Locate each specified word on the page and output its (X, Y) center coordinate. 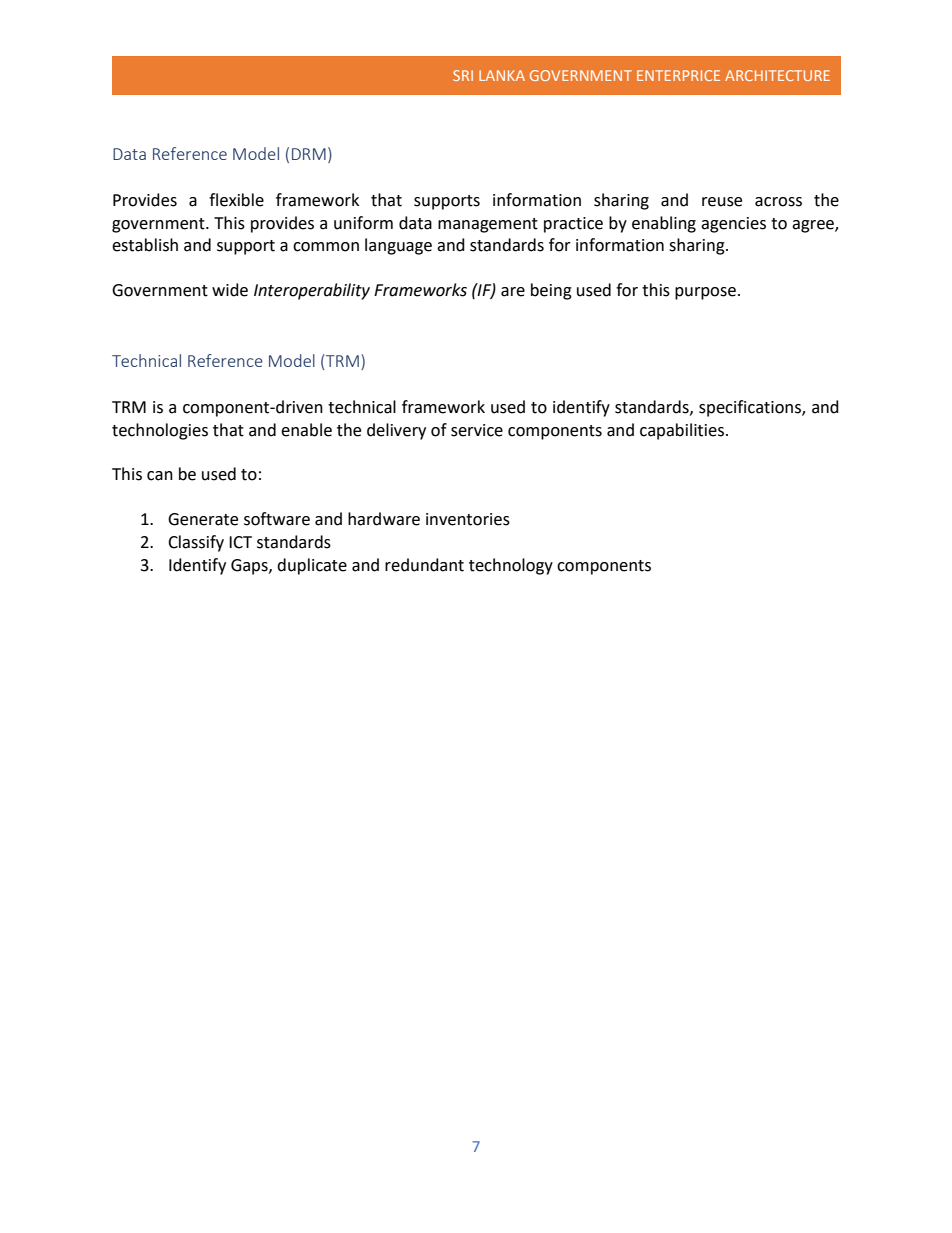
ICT (240, 542)
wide (230, 290)
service (477, 430)
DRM (309, 154)
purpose (705, 293)
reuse (722, 202)
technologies (160, 431)
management (488, 225)
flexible (236, 200)
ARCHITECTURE (777, 75)
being (551, 291)
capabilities (683, 431)
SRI (463, 75)
